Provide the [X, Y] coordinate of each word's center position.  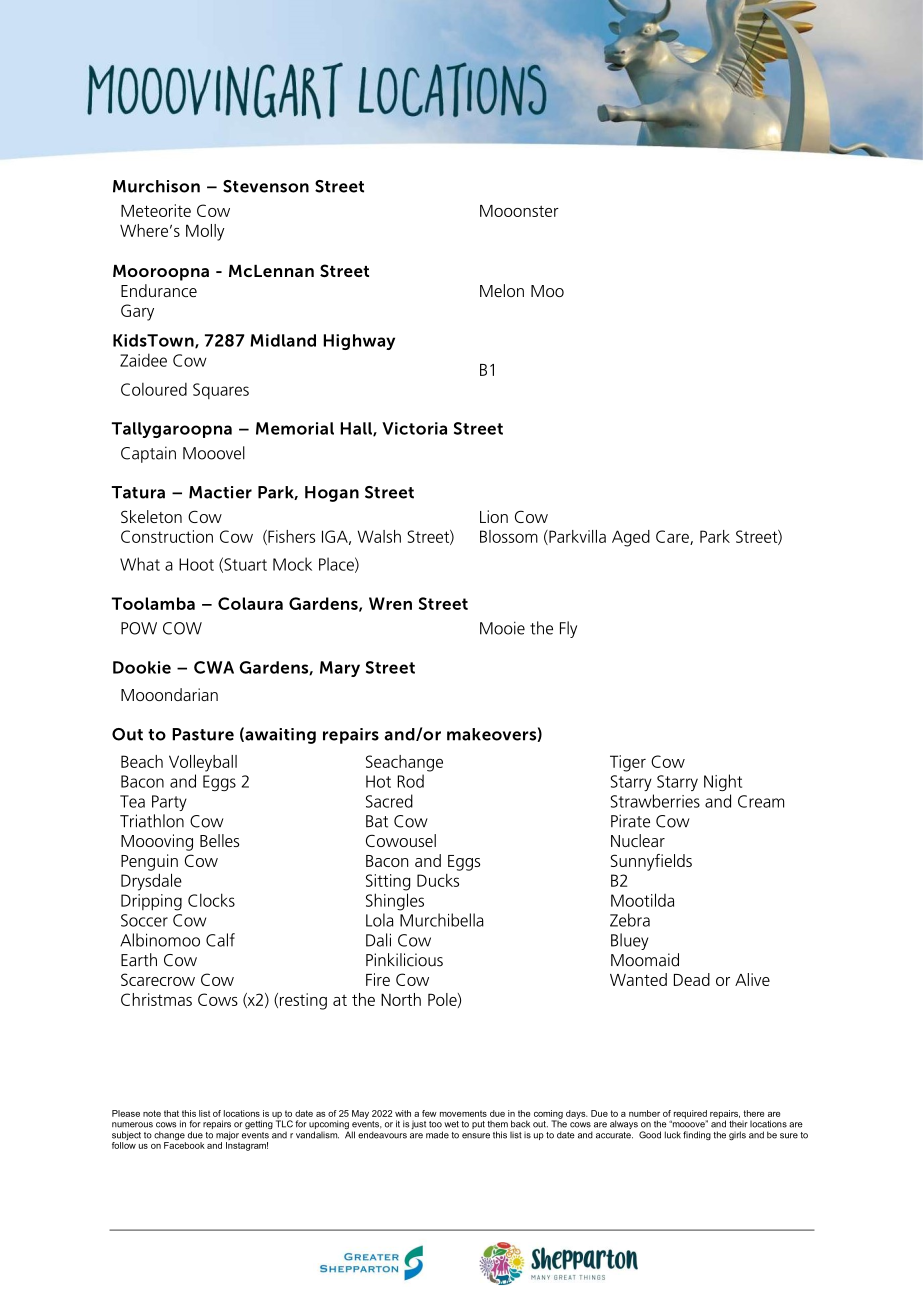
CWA [214, 667]
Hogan [332, 494]
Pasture [203, 734]
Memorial [295, 428]
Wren [390, 603]
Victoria [414, 428]
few [429, 1113]
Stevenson [266, 186]
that [171, 1113]
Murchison [156, 186]
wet [451, 1124]
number [644, 1113]
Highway [359, 342]
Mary [340, 669]
